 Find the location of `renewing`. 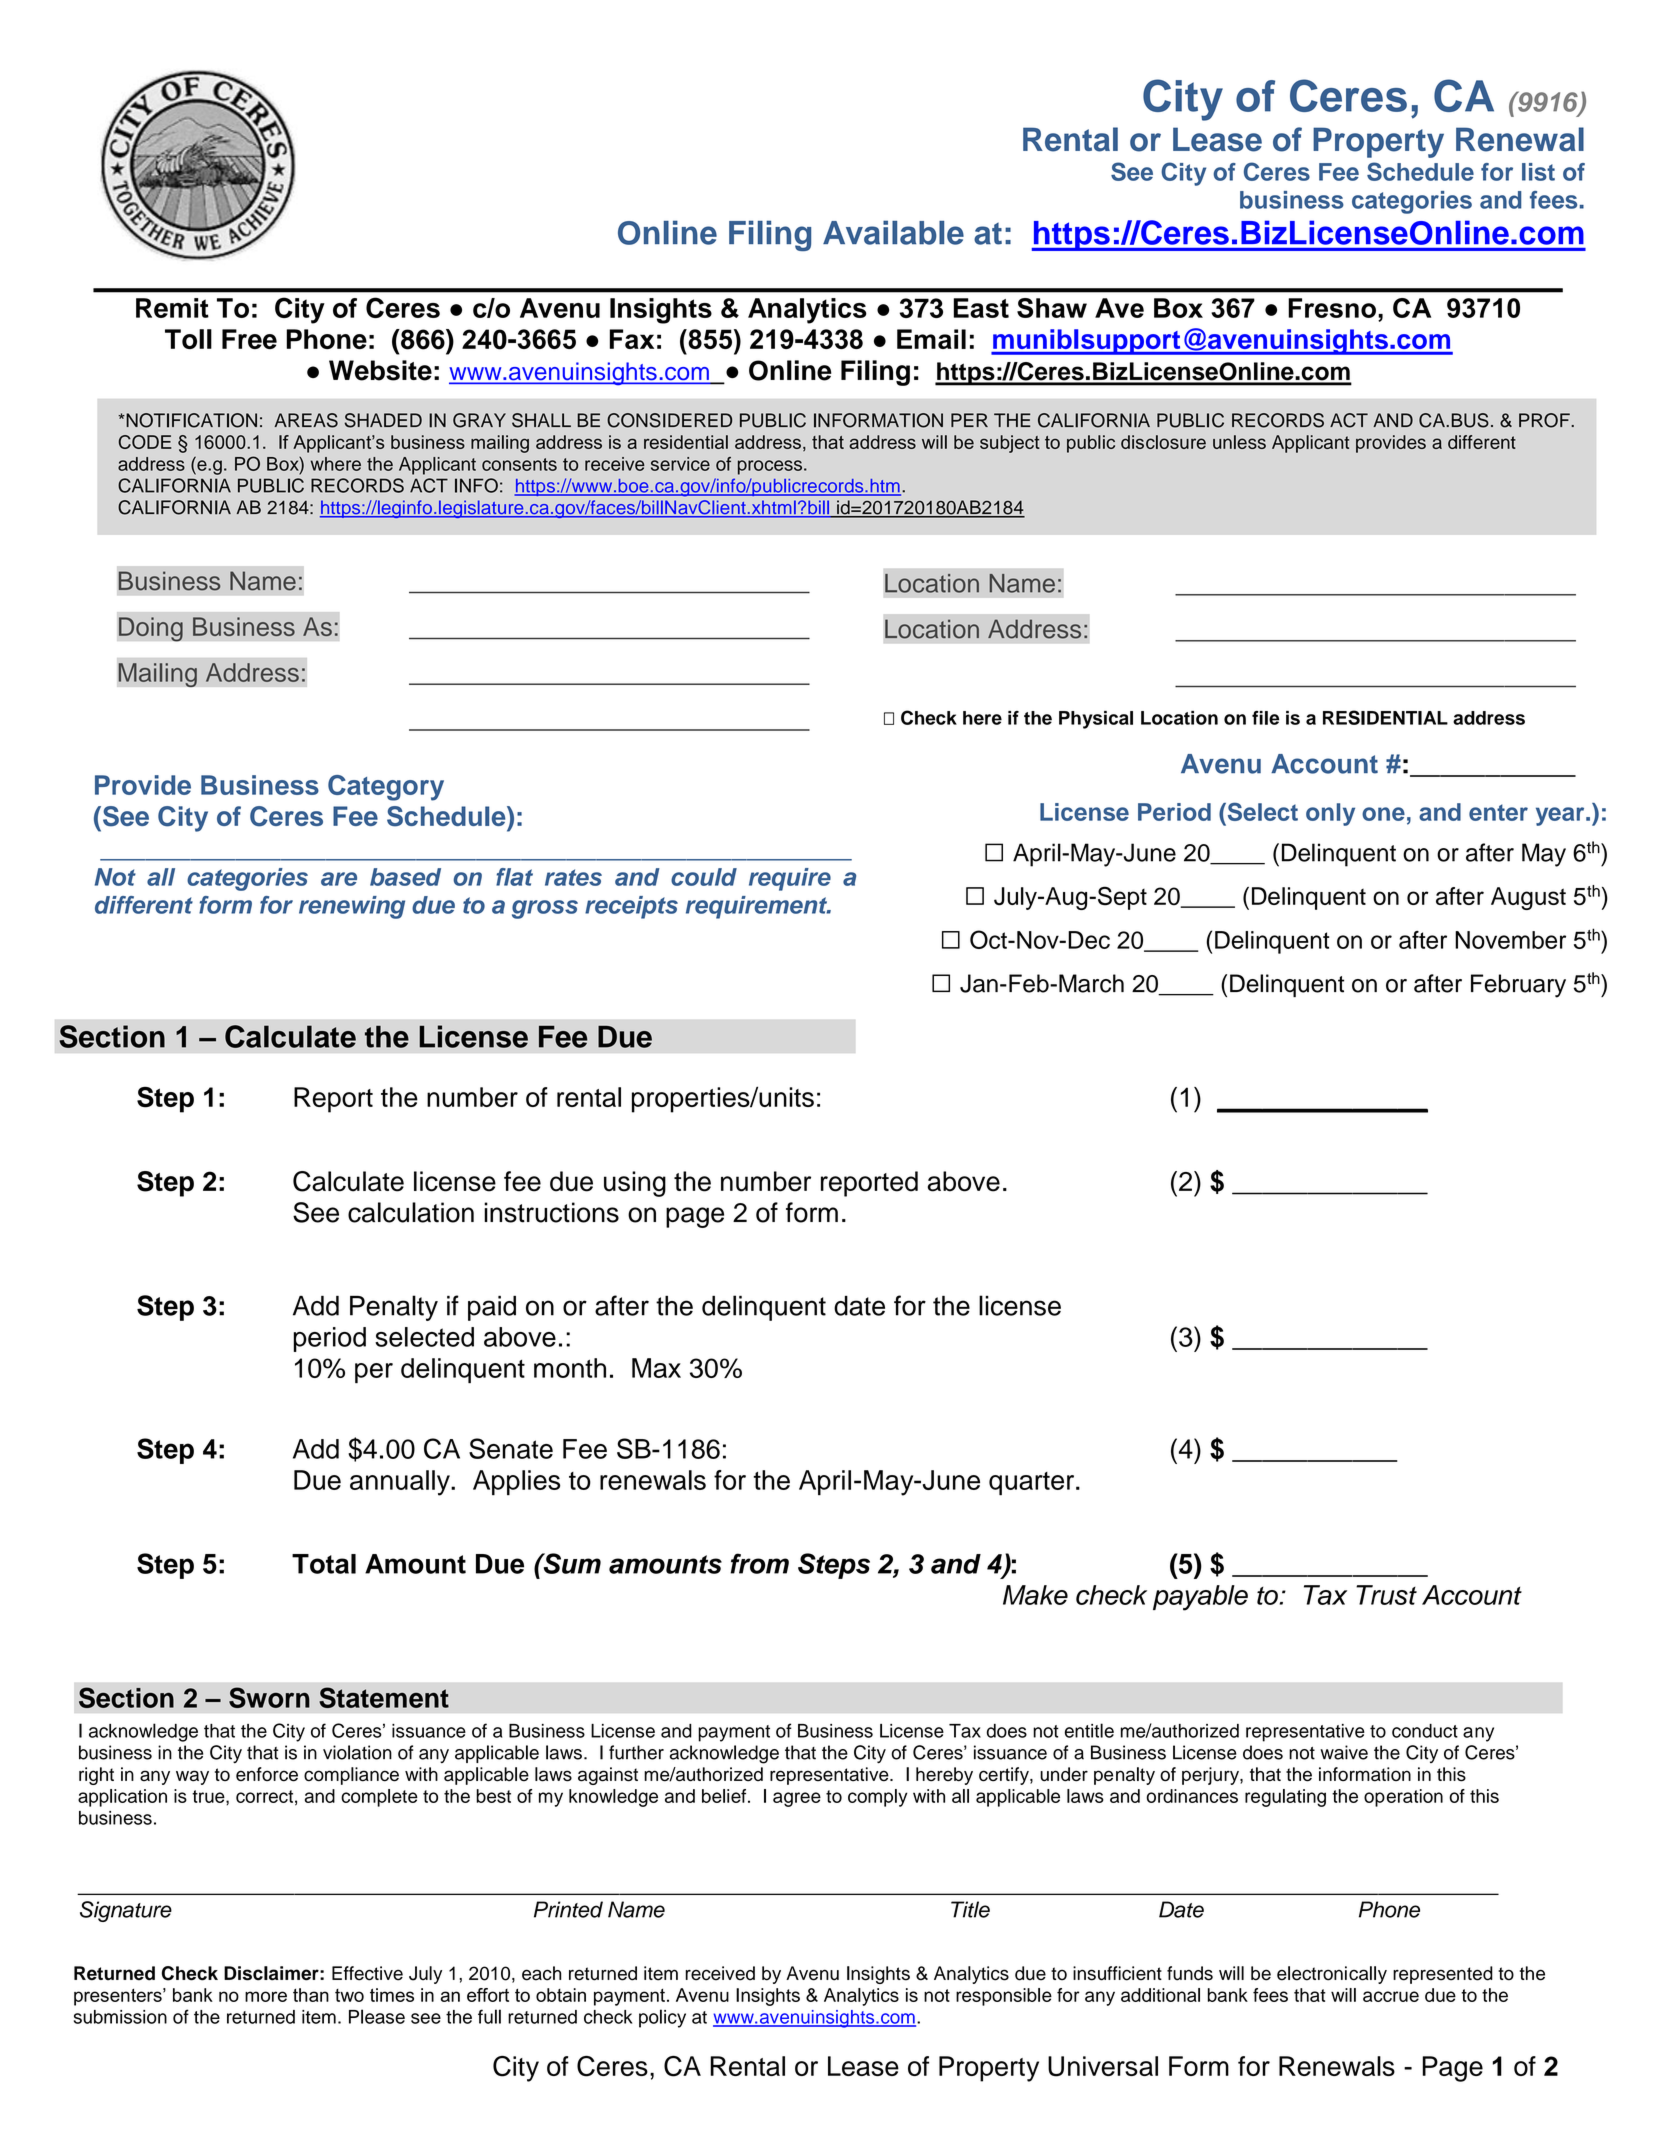

renewing is located at coordinates (352, 907).
